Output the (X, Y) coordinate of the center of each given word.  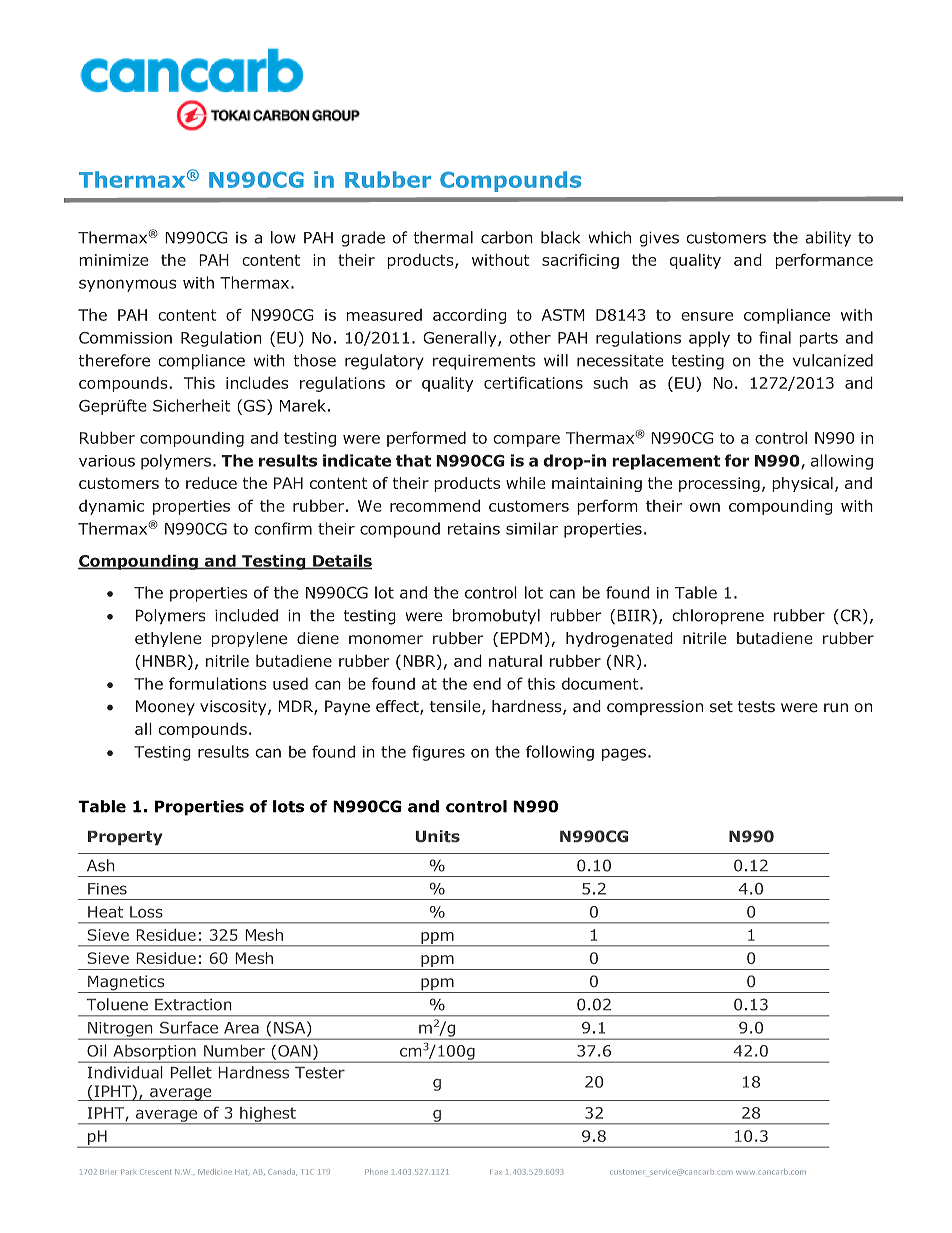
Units (438, 836)
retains (474, 529)
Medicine (215, 1172)
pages (624, 754)
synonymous (127, 285)
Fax (496, 1172)
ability (828, 239)
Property (125, 838)
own (705, 507)
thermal (443, 237)
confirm (283, 528)
